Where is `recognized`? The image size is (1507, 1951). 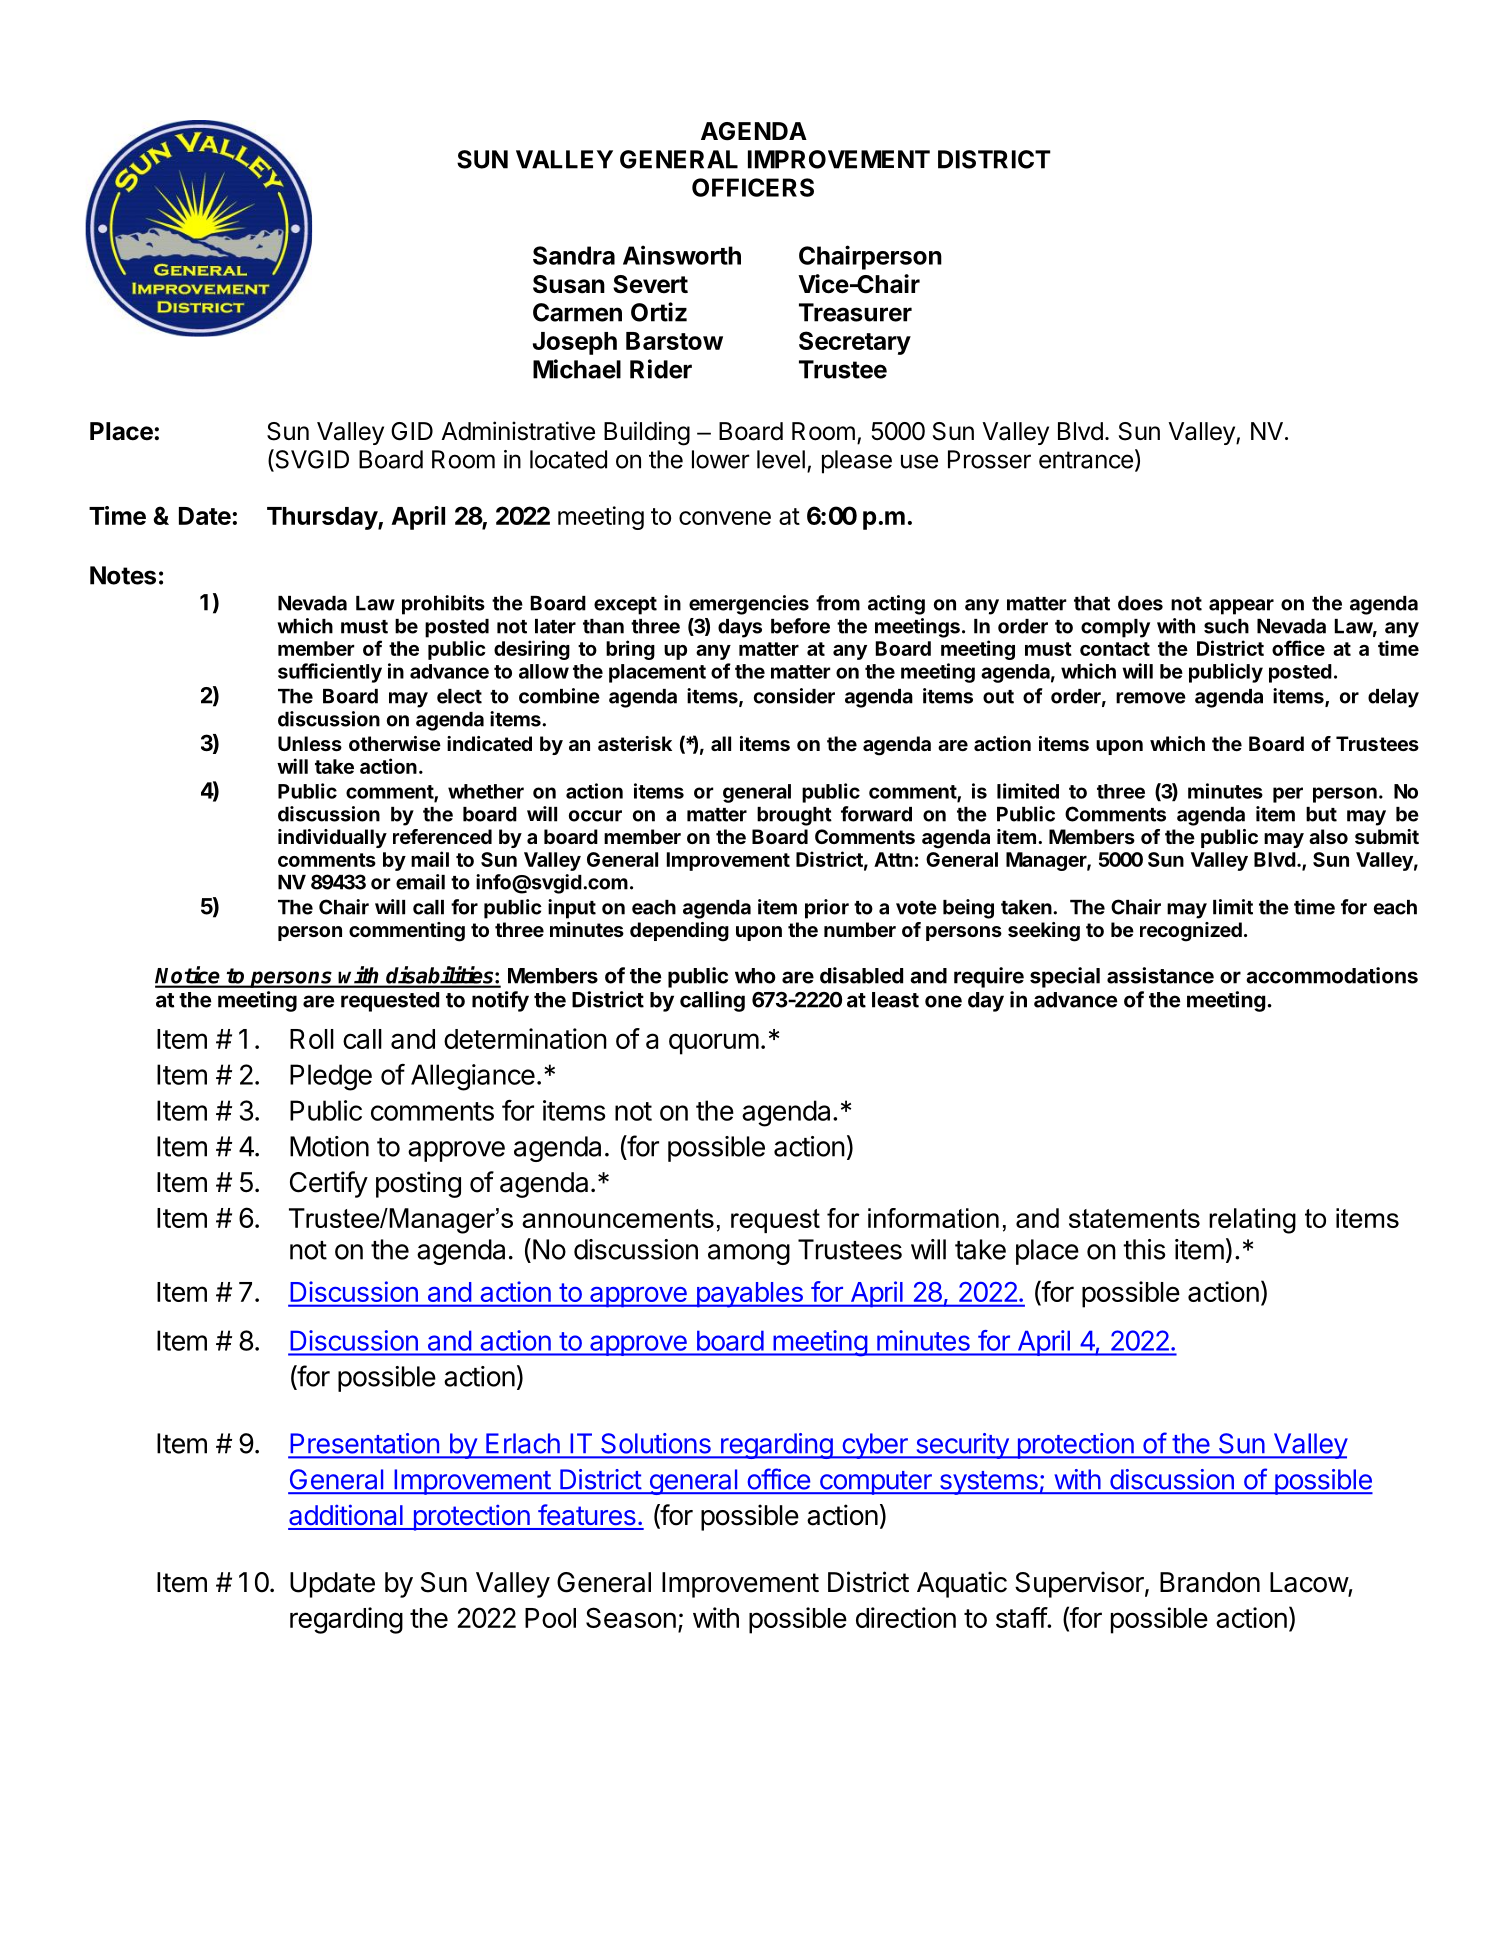 recognized is located at coordinates (1191, 932).
